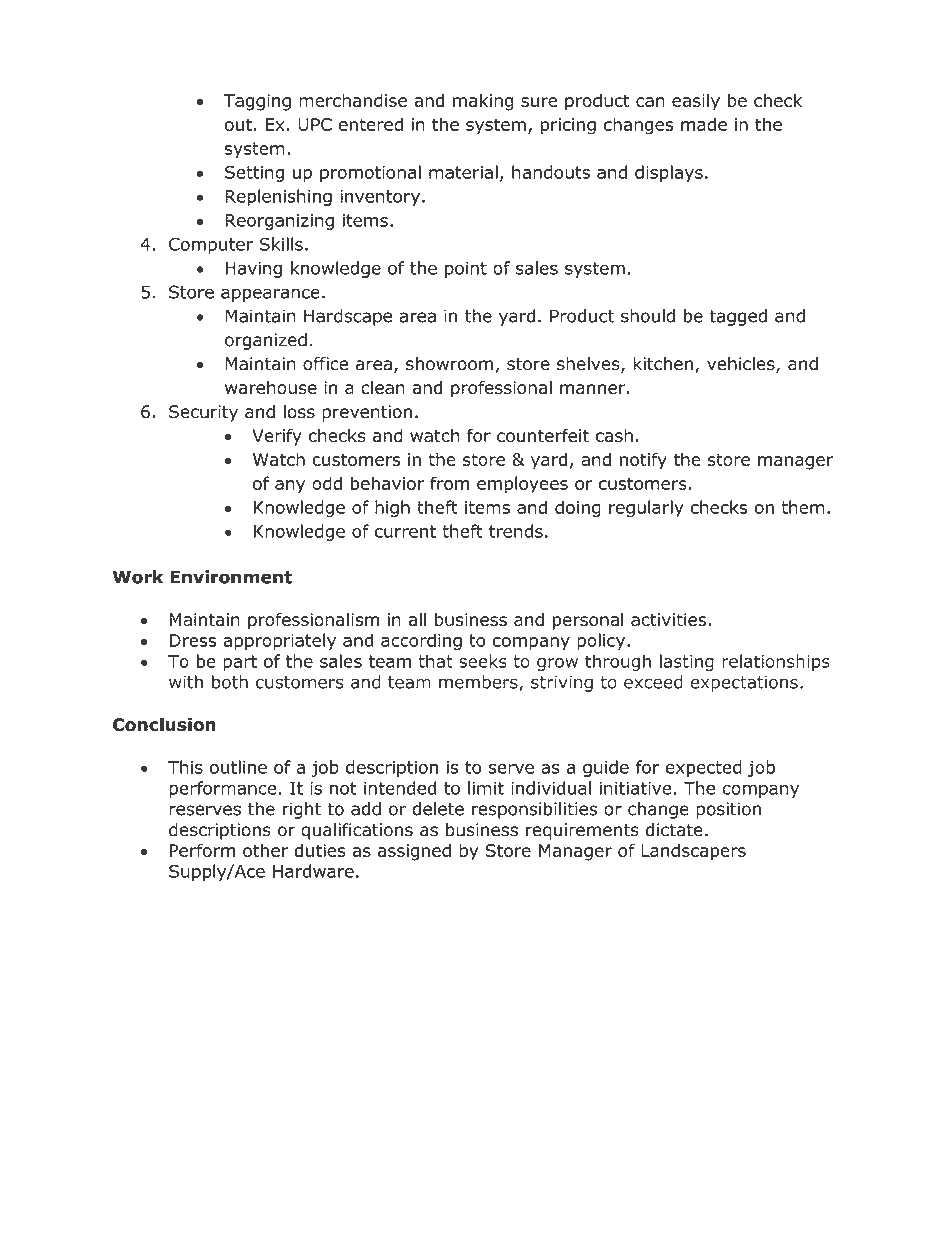  Describe the element at coordinates (265, 850) in the image. I see `other` at that location.
